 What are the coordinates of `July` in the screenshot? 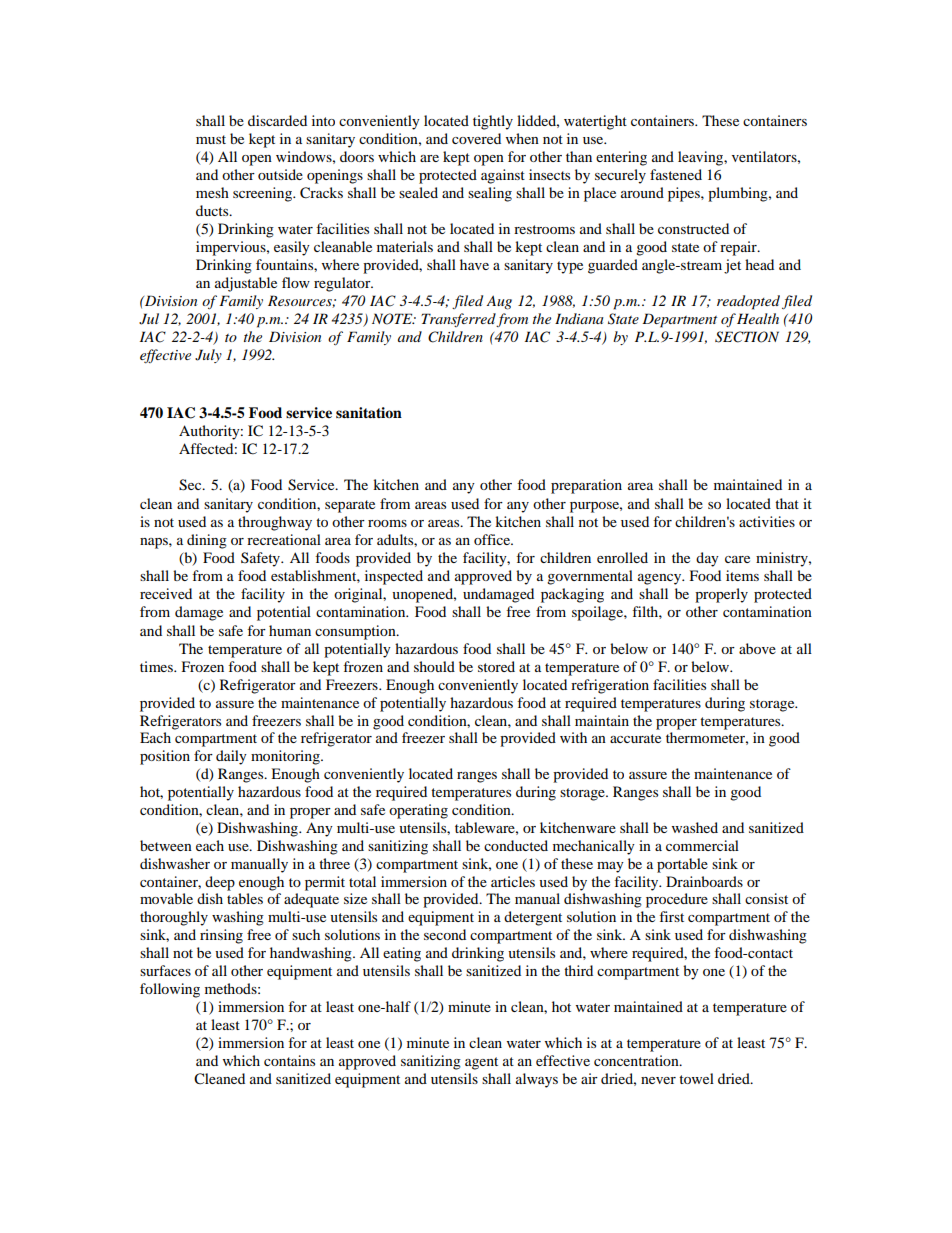 It's located at (208, 356).
